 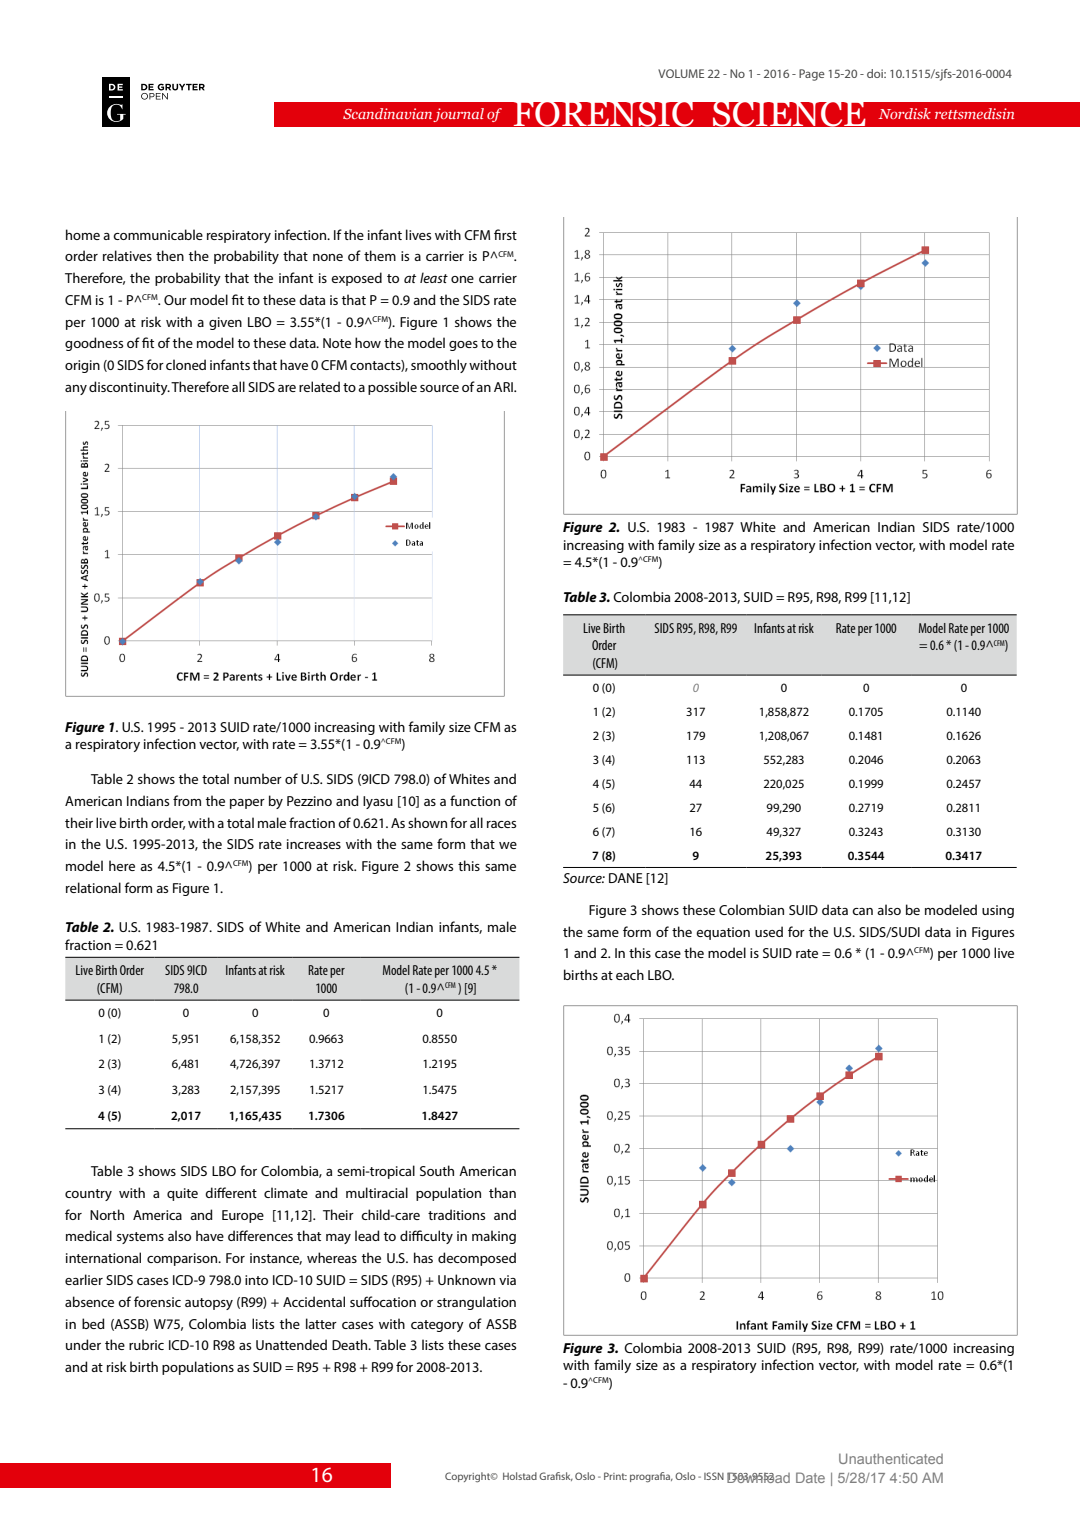 What do you see at coordinates (905, 113) in the screenshot?
I see `Nordisk` at bounding box center [905, 113].
